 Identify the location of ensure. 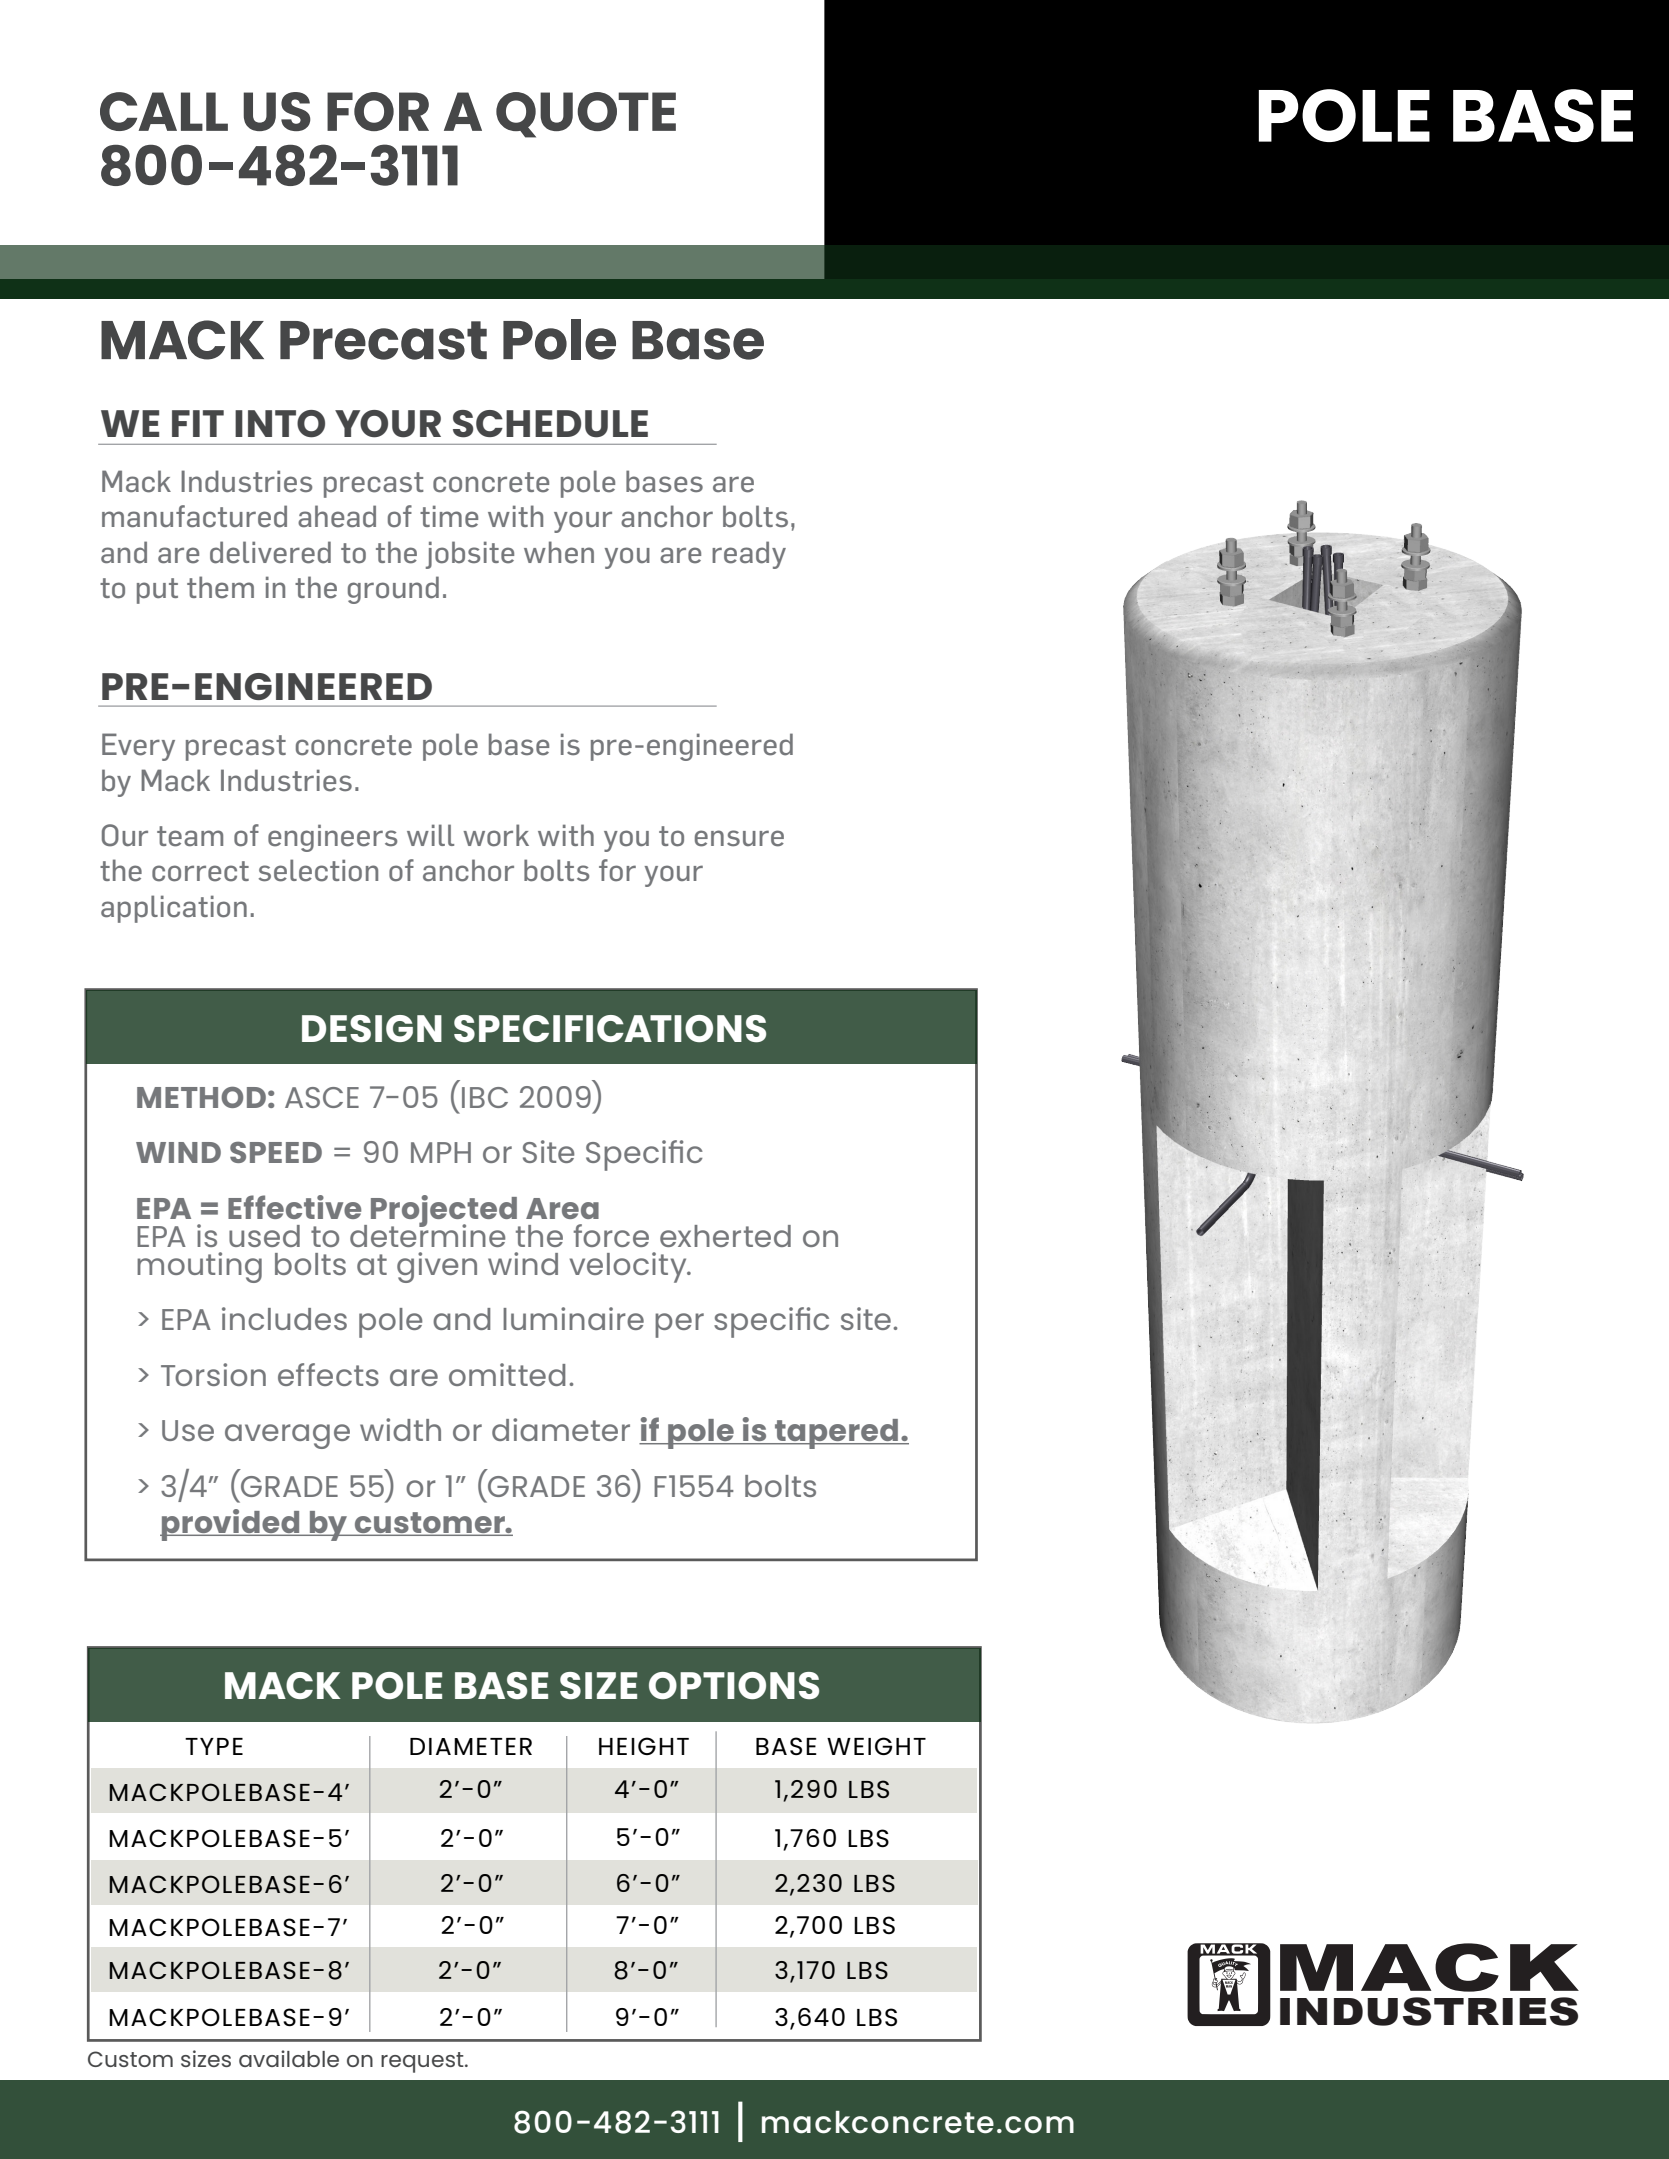
(739, 838).
